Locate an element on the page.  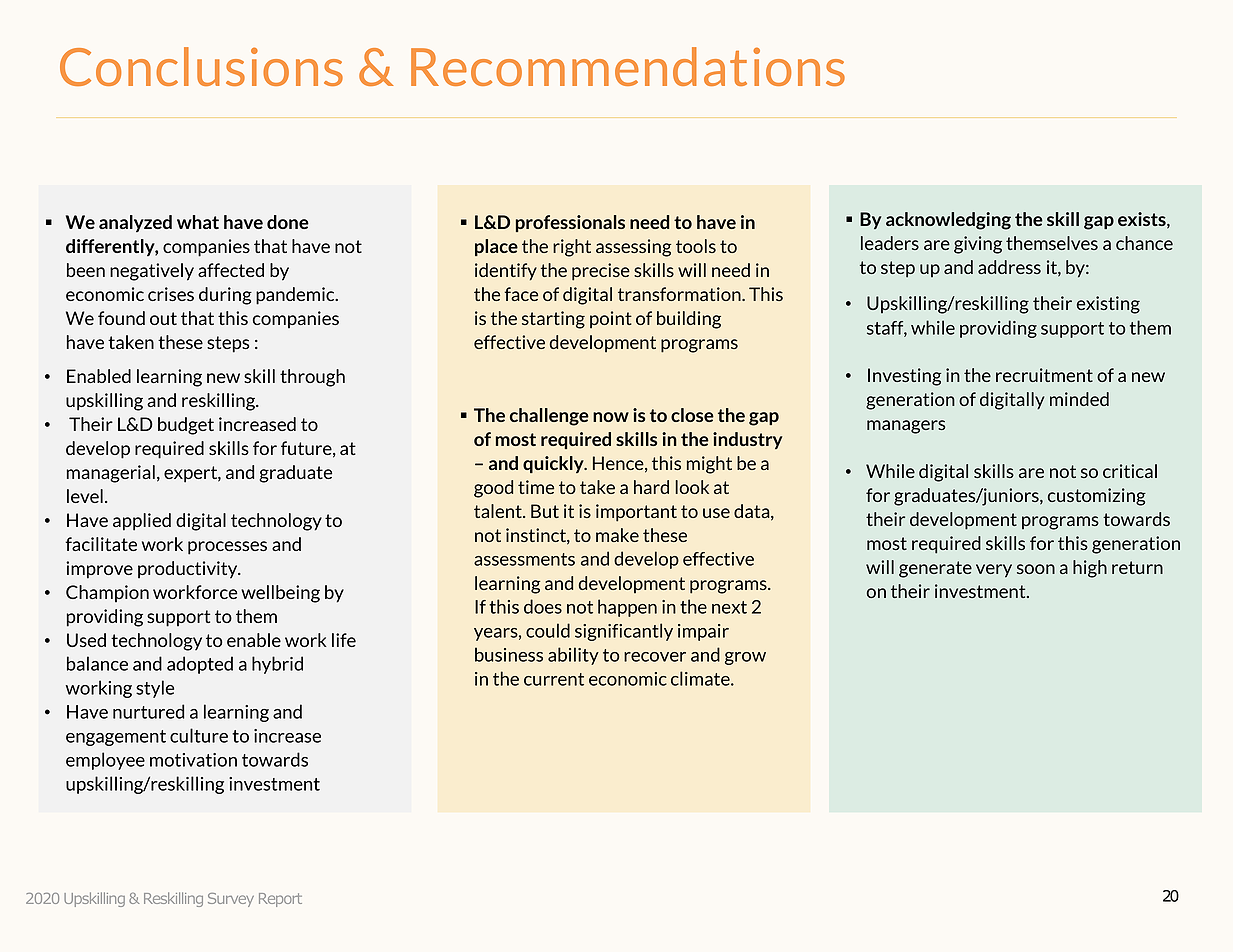
acknowledging is located at coordinates (948, 221).
